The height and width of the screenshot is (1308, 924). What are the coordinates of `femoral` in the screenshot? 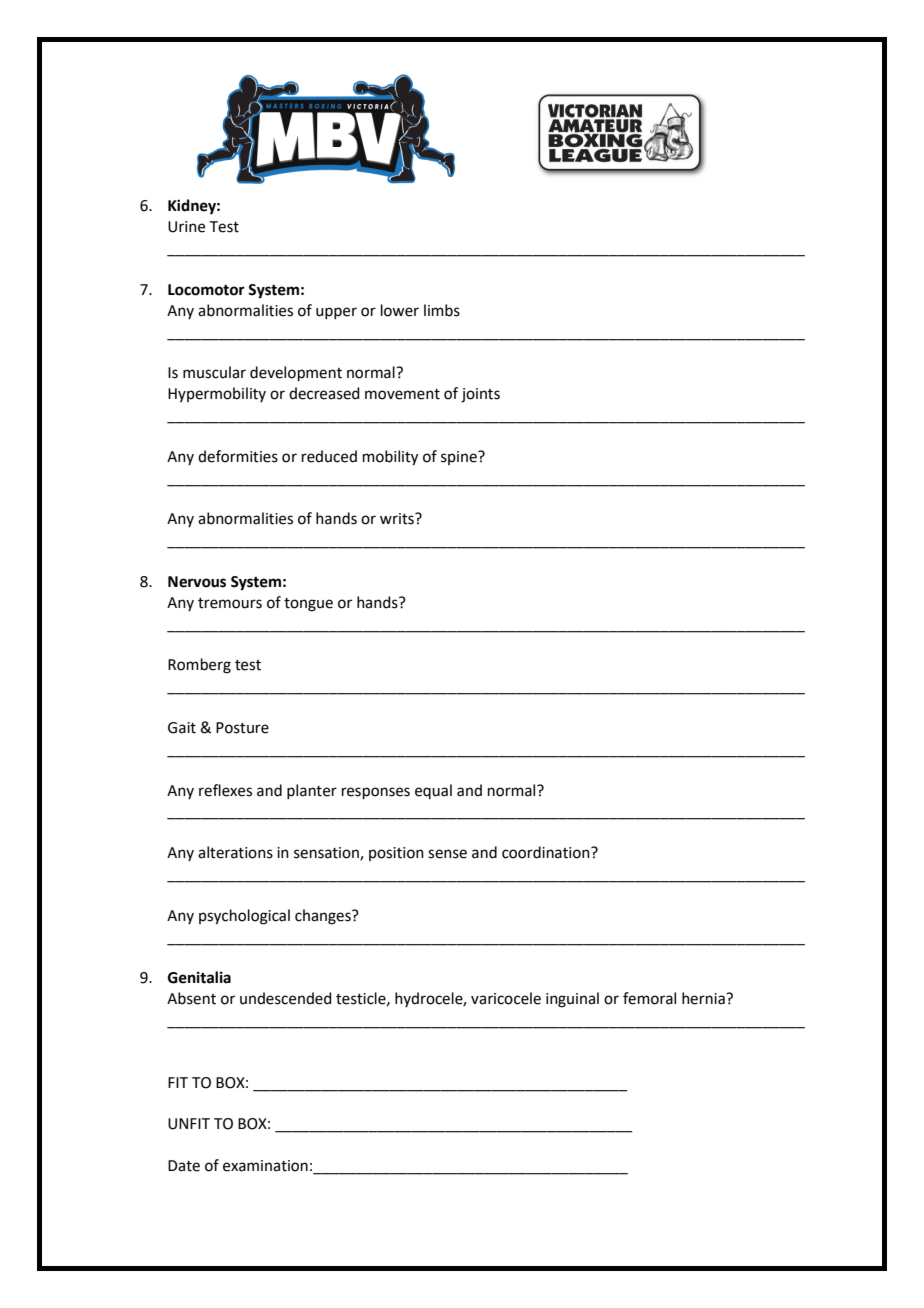 It's located at (649, 998).
